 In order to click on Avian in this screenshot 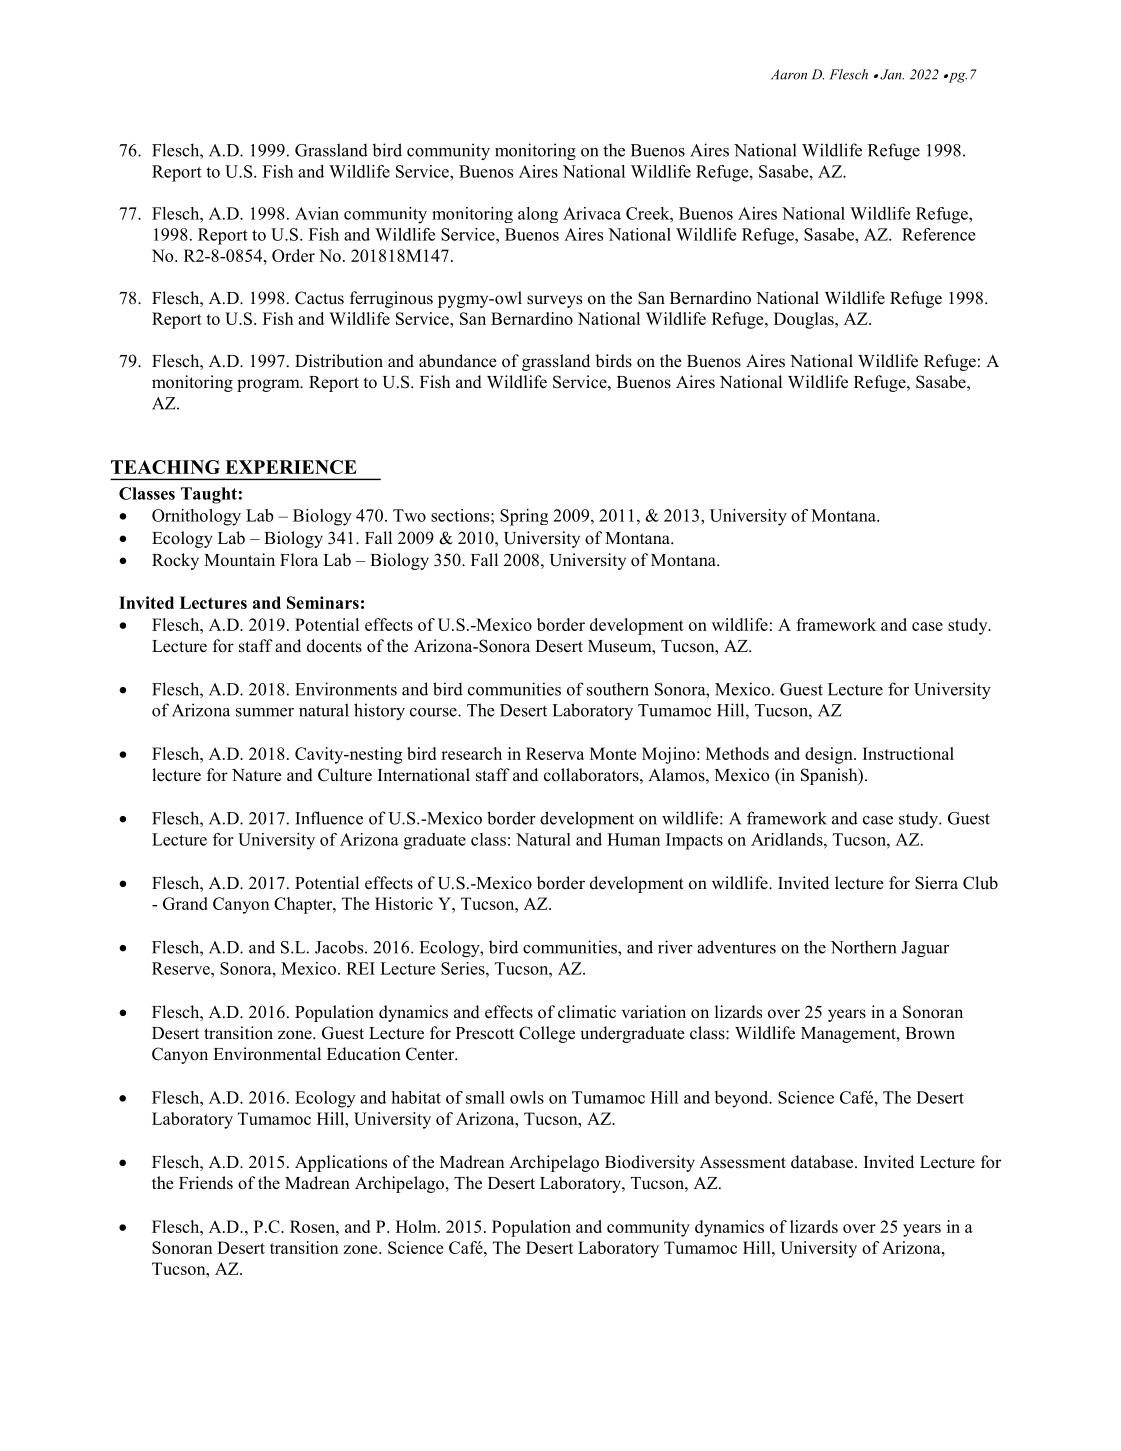, I will do `click(317, 213)`.
